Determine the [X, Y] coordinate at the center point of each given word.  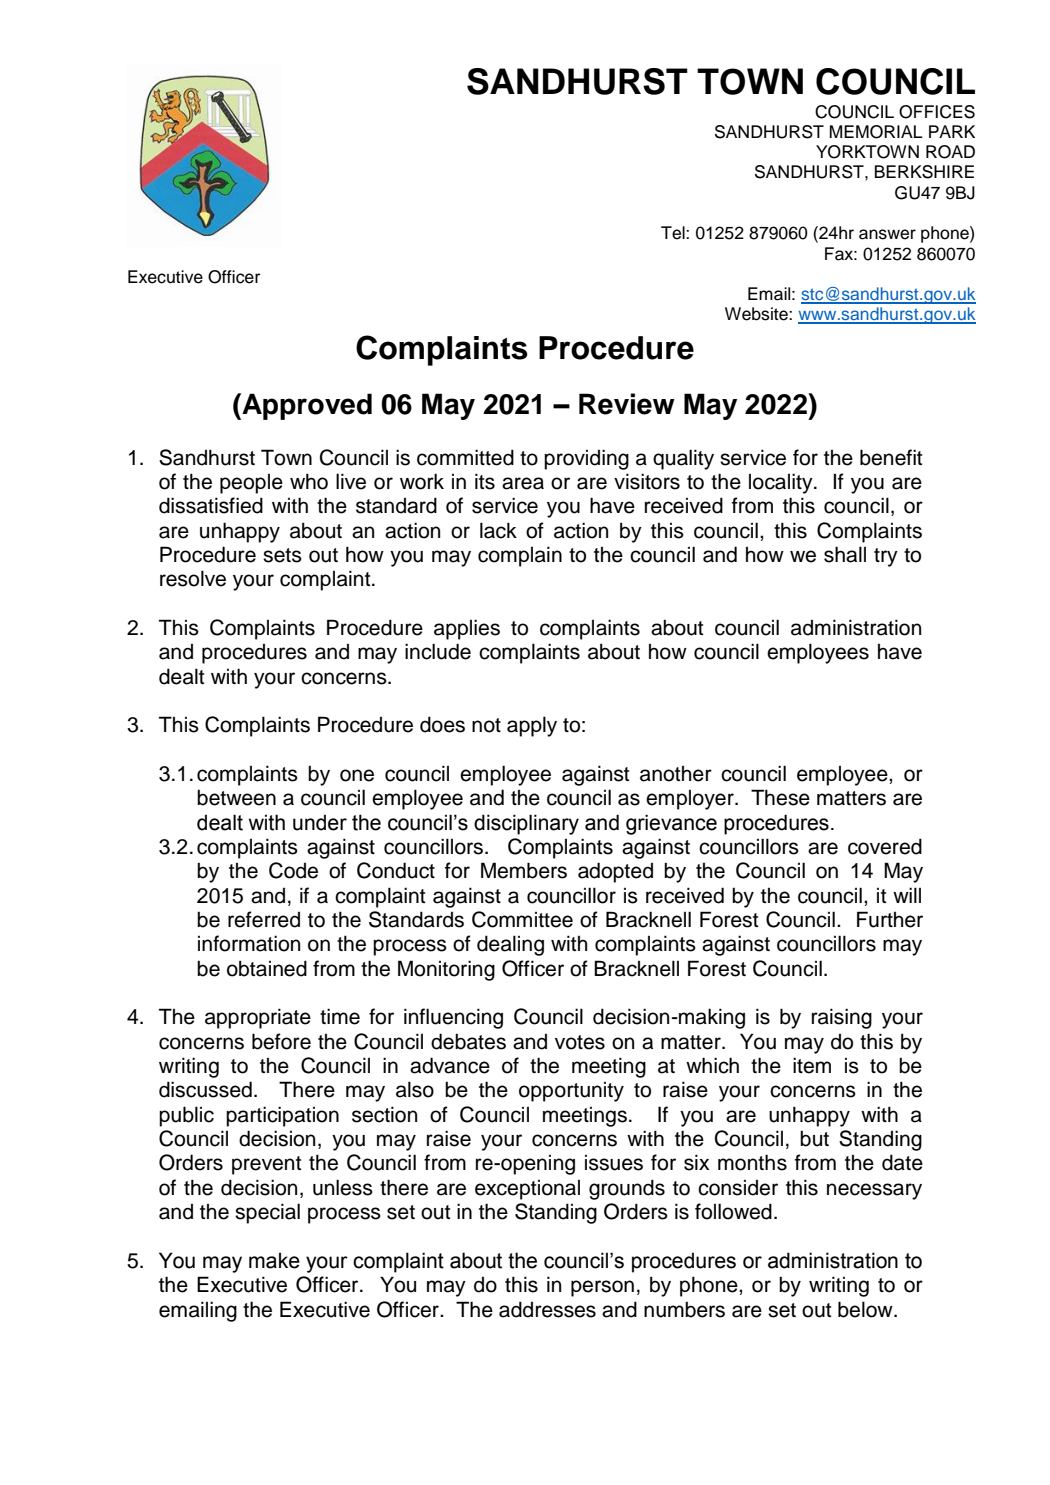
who [309, 481]
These [780, 797]
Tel [674, 233]
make [274, 1260]
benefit [891, 457]
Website [757, 314]
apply [532, 726]
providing [586, 459]
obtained [267, 968]
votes [580, 1042]
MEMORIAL [876, 132]
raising [842, 1018]
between [236, 797]
